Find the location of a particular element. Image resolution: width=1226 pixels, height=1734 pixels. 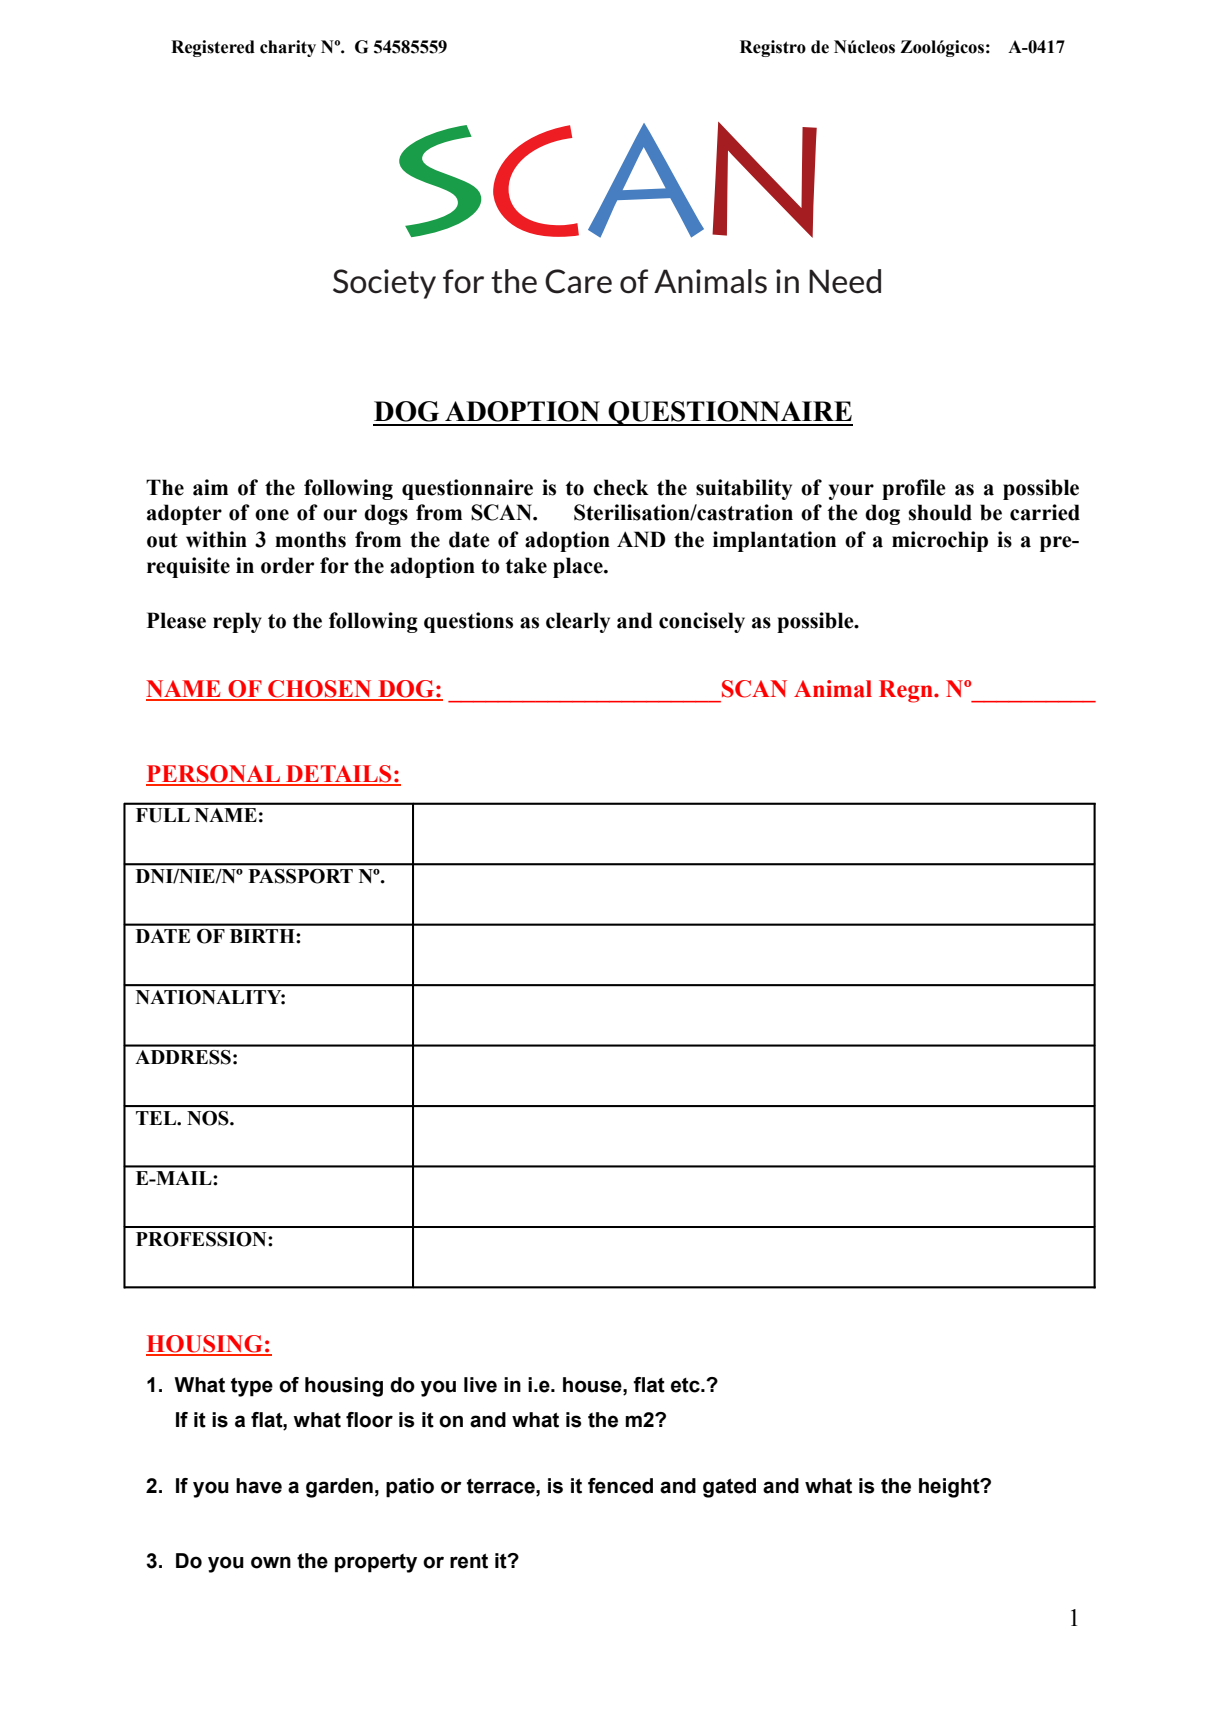

charity is located at coordinates (288, 48).
